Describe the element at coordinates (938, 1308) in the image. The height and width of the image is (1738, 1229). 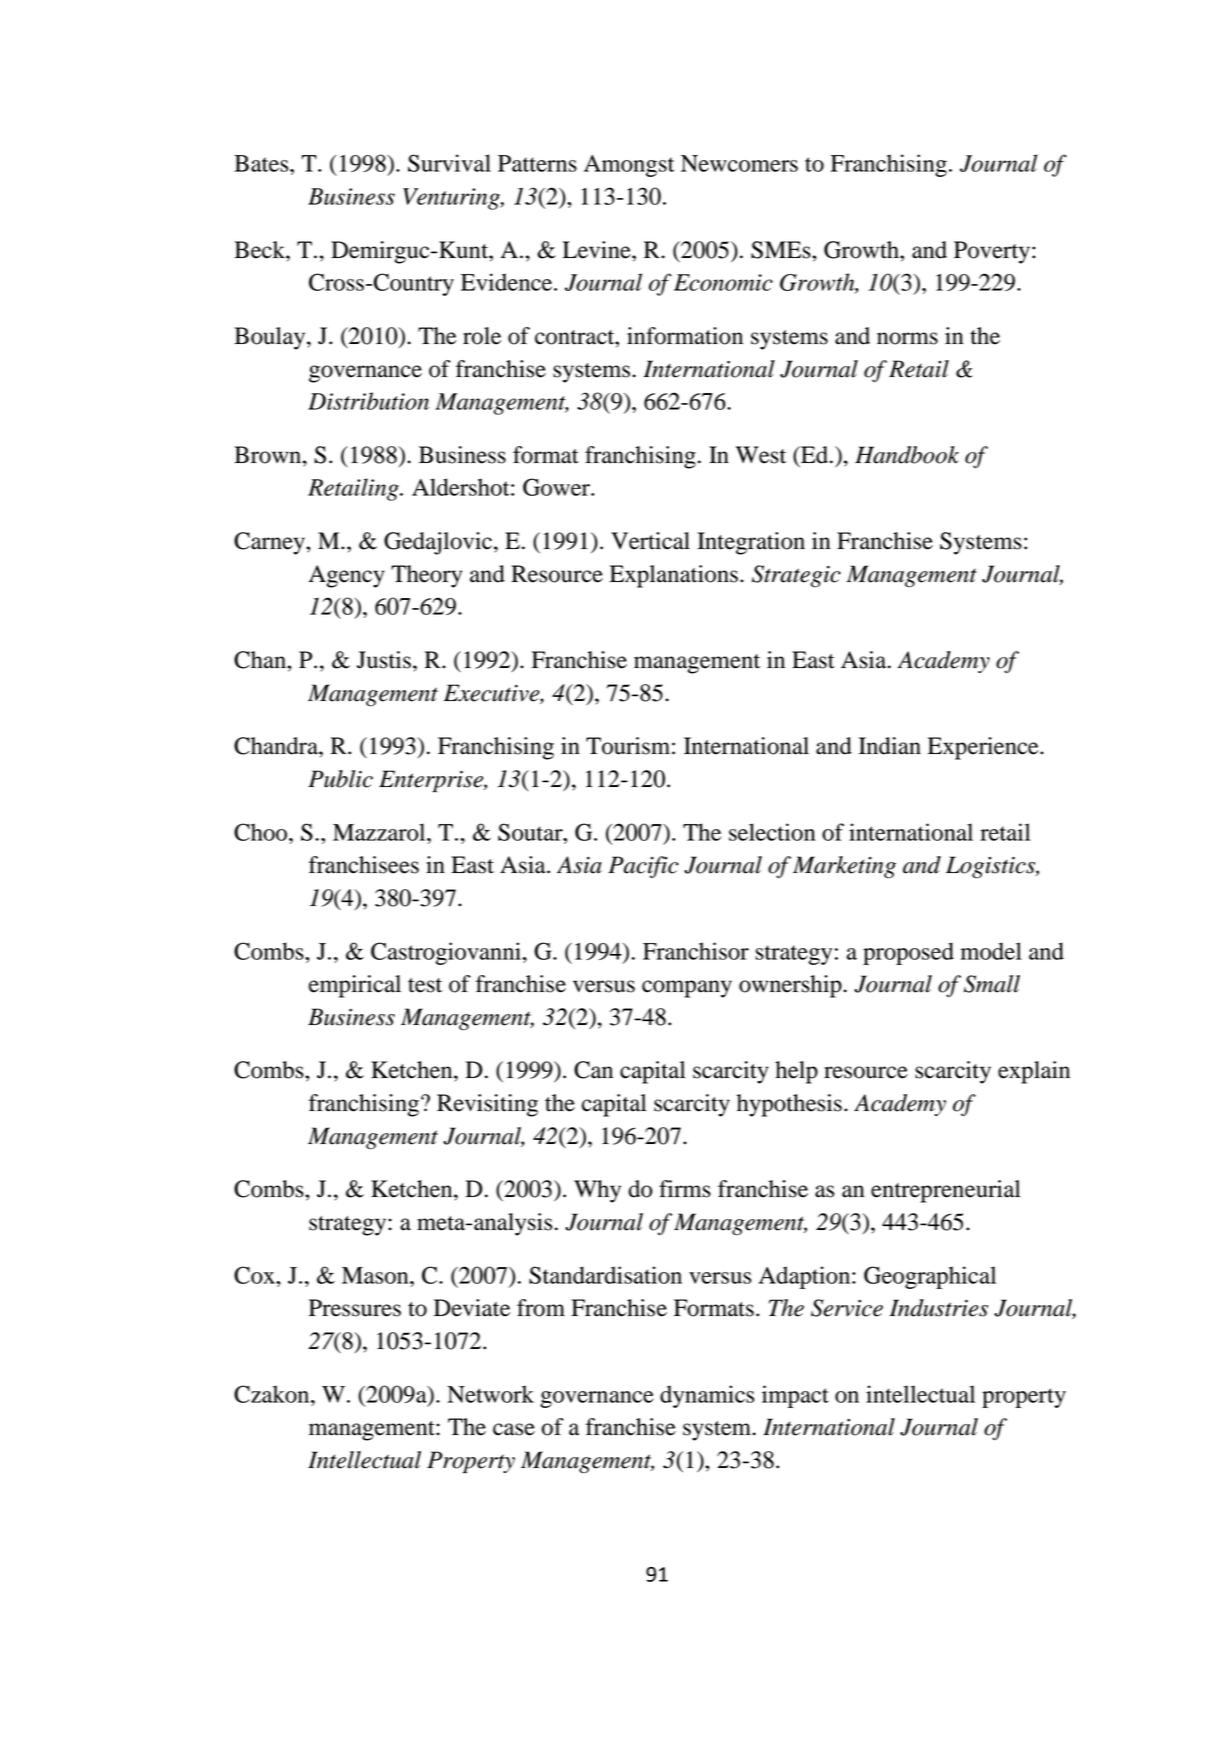
I see `Industries` at that location.
